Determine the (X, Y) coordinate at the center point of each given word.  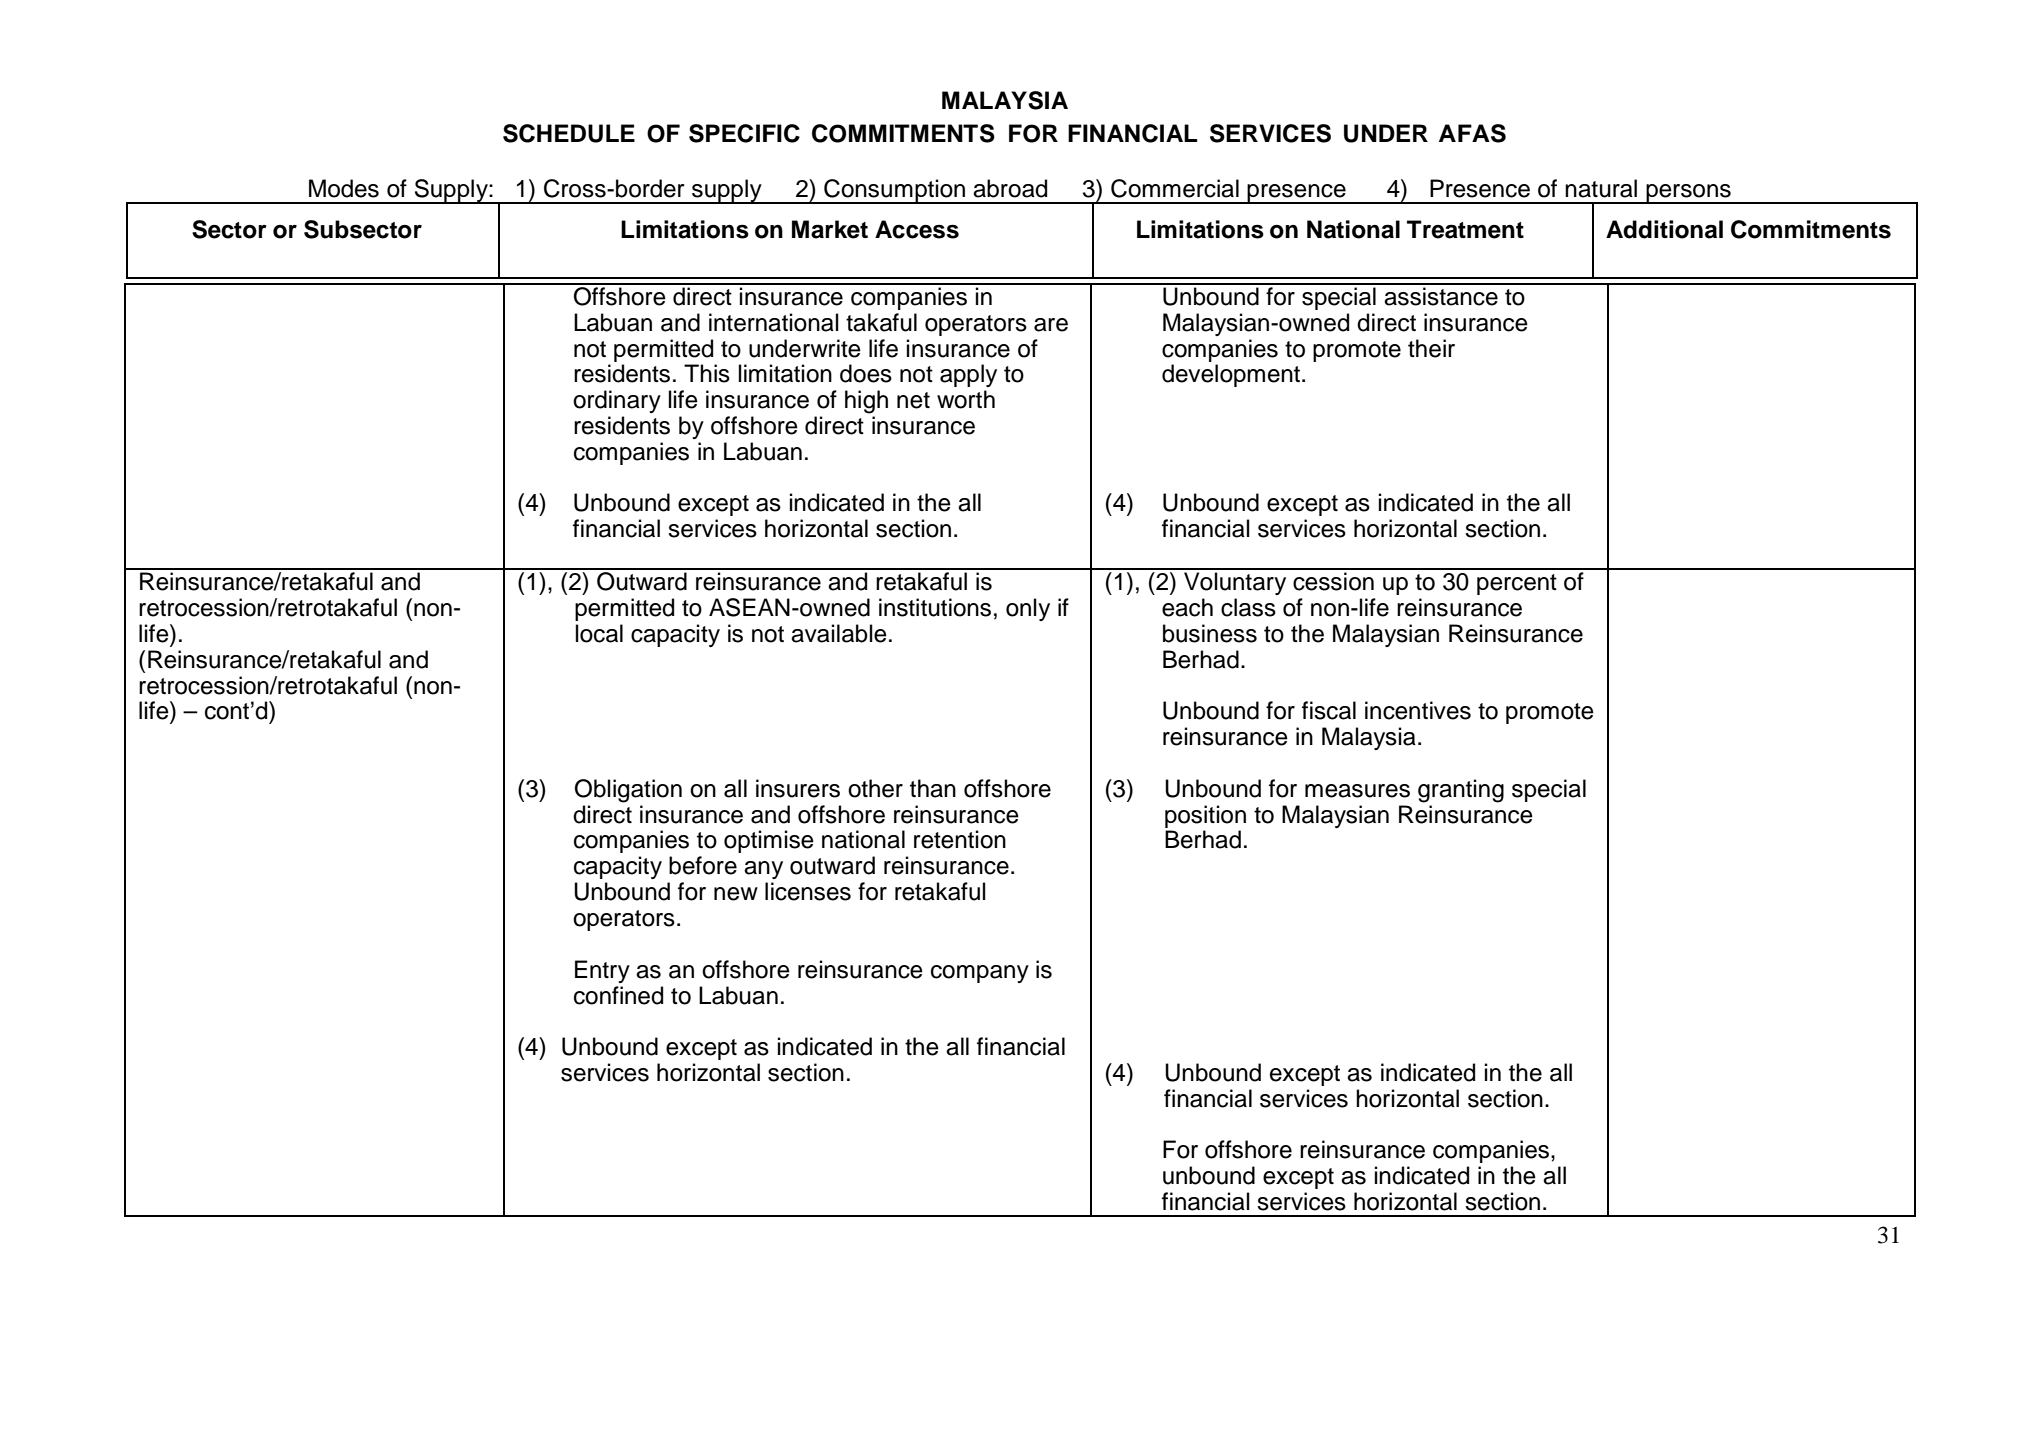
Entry (602, 971)
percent (1517, 584)
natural (1601, 188)
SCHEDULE (569, 133)
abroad (1010, 188)
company (980, 974)
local (599, 633)
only (1028, 609)
